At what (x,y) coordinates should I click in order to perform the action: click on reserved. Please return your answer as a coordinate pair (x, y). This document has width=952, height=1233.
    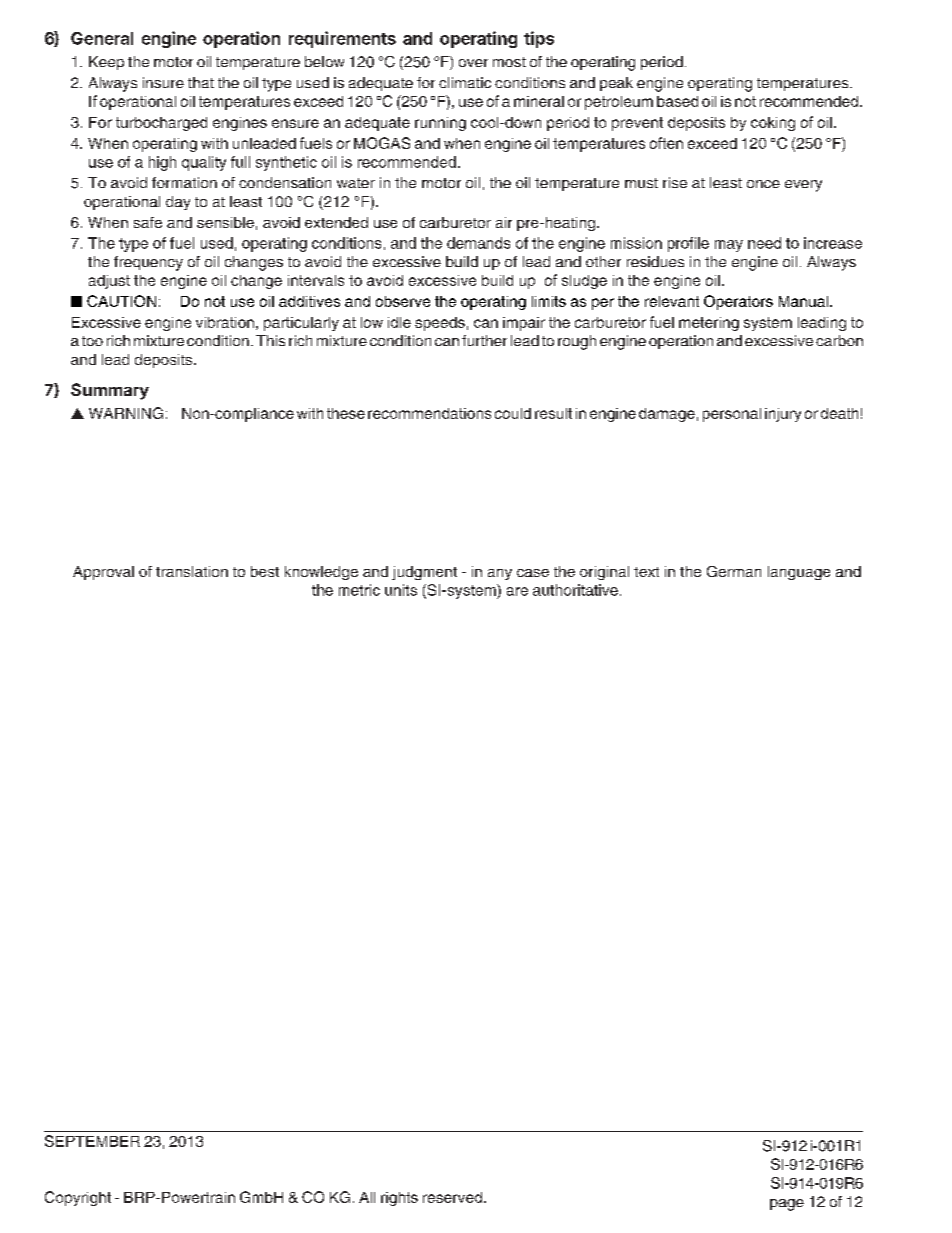
    Looking at the image, I should click on (452, 1197).
